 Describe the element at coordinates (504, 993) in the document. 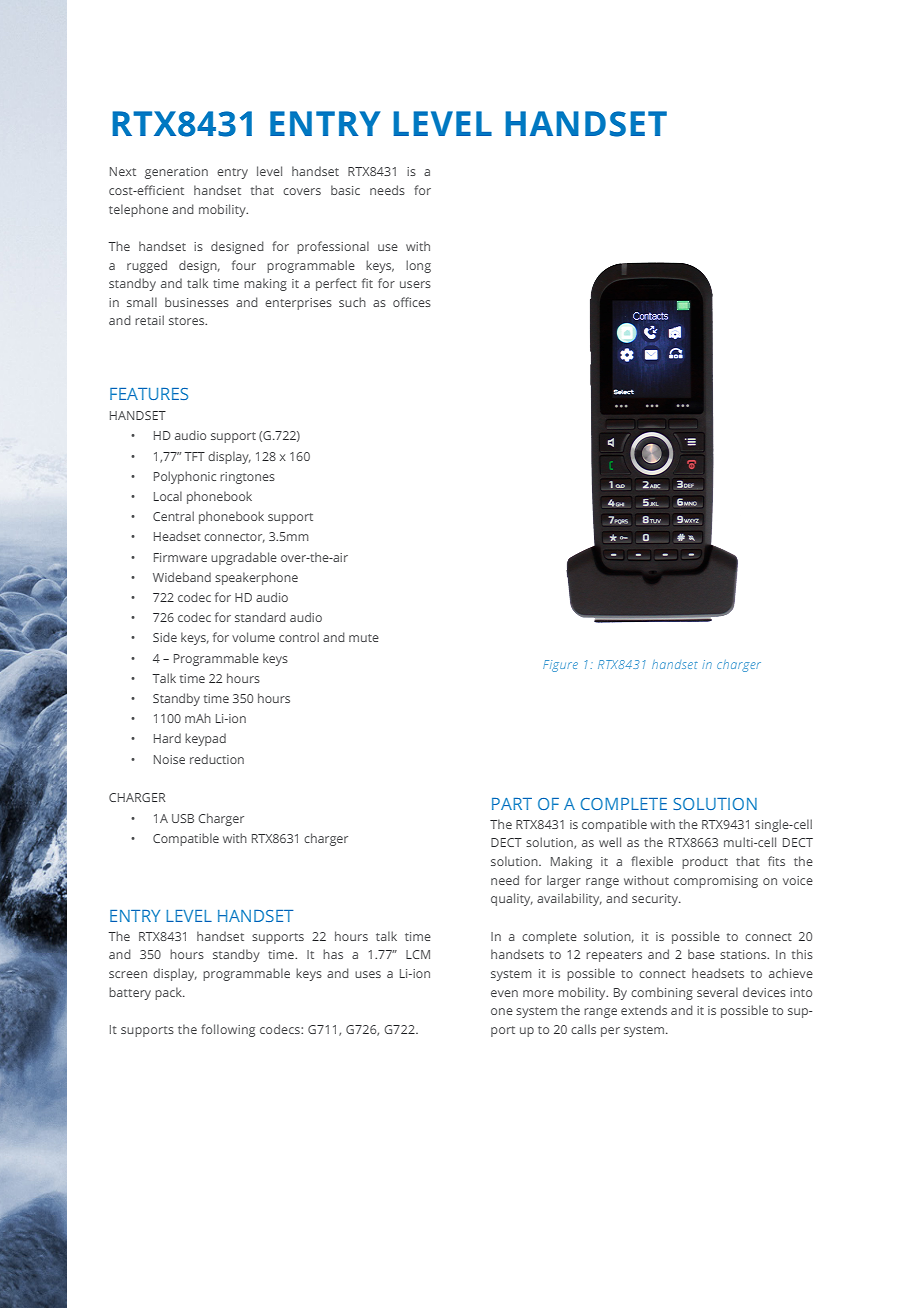

I see `even` at that location.
